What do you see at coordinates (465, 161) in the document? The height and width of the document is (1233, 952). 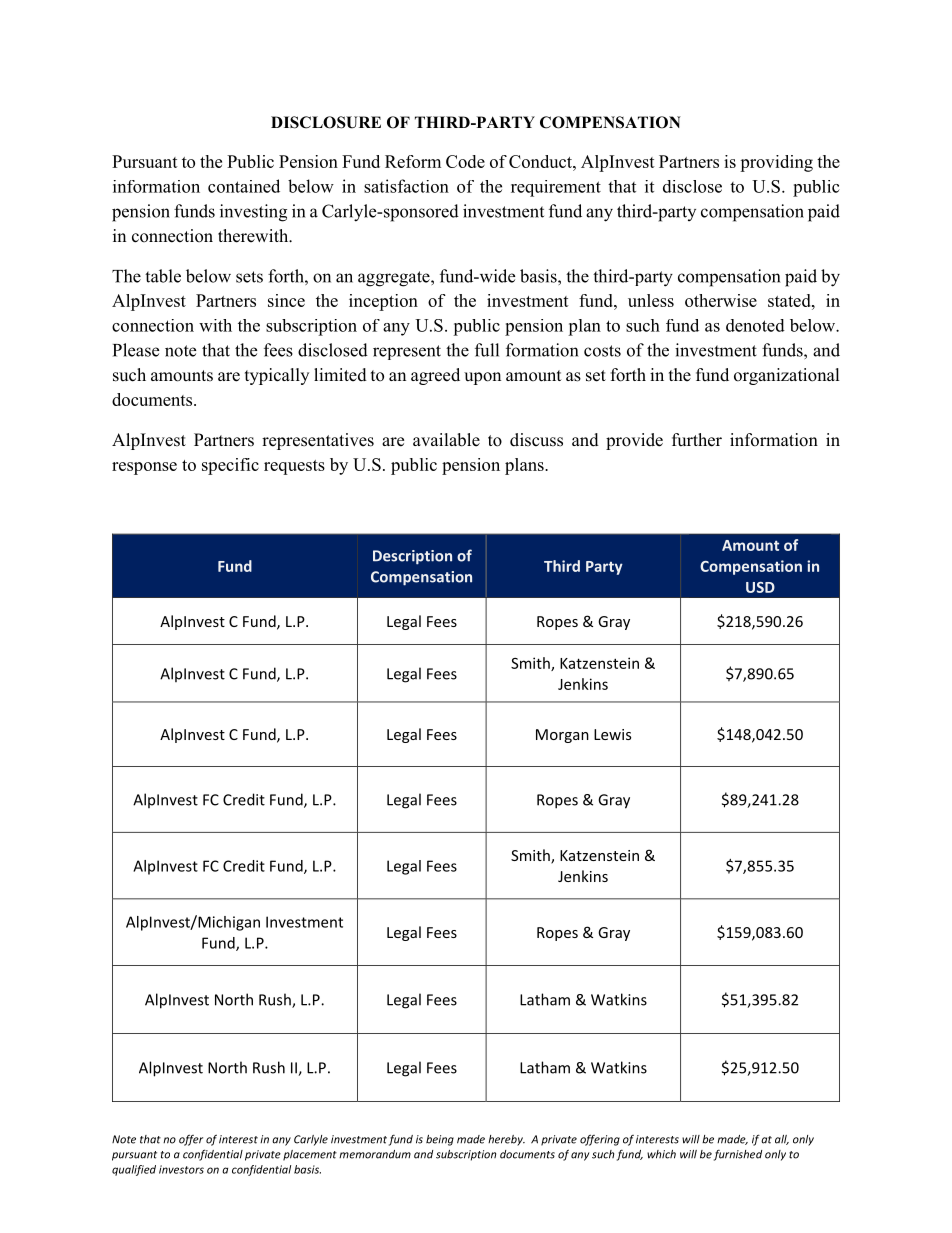 I see `Code` at bounding box center [465, 161].
